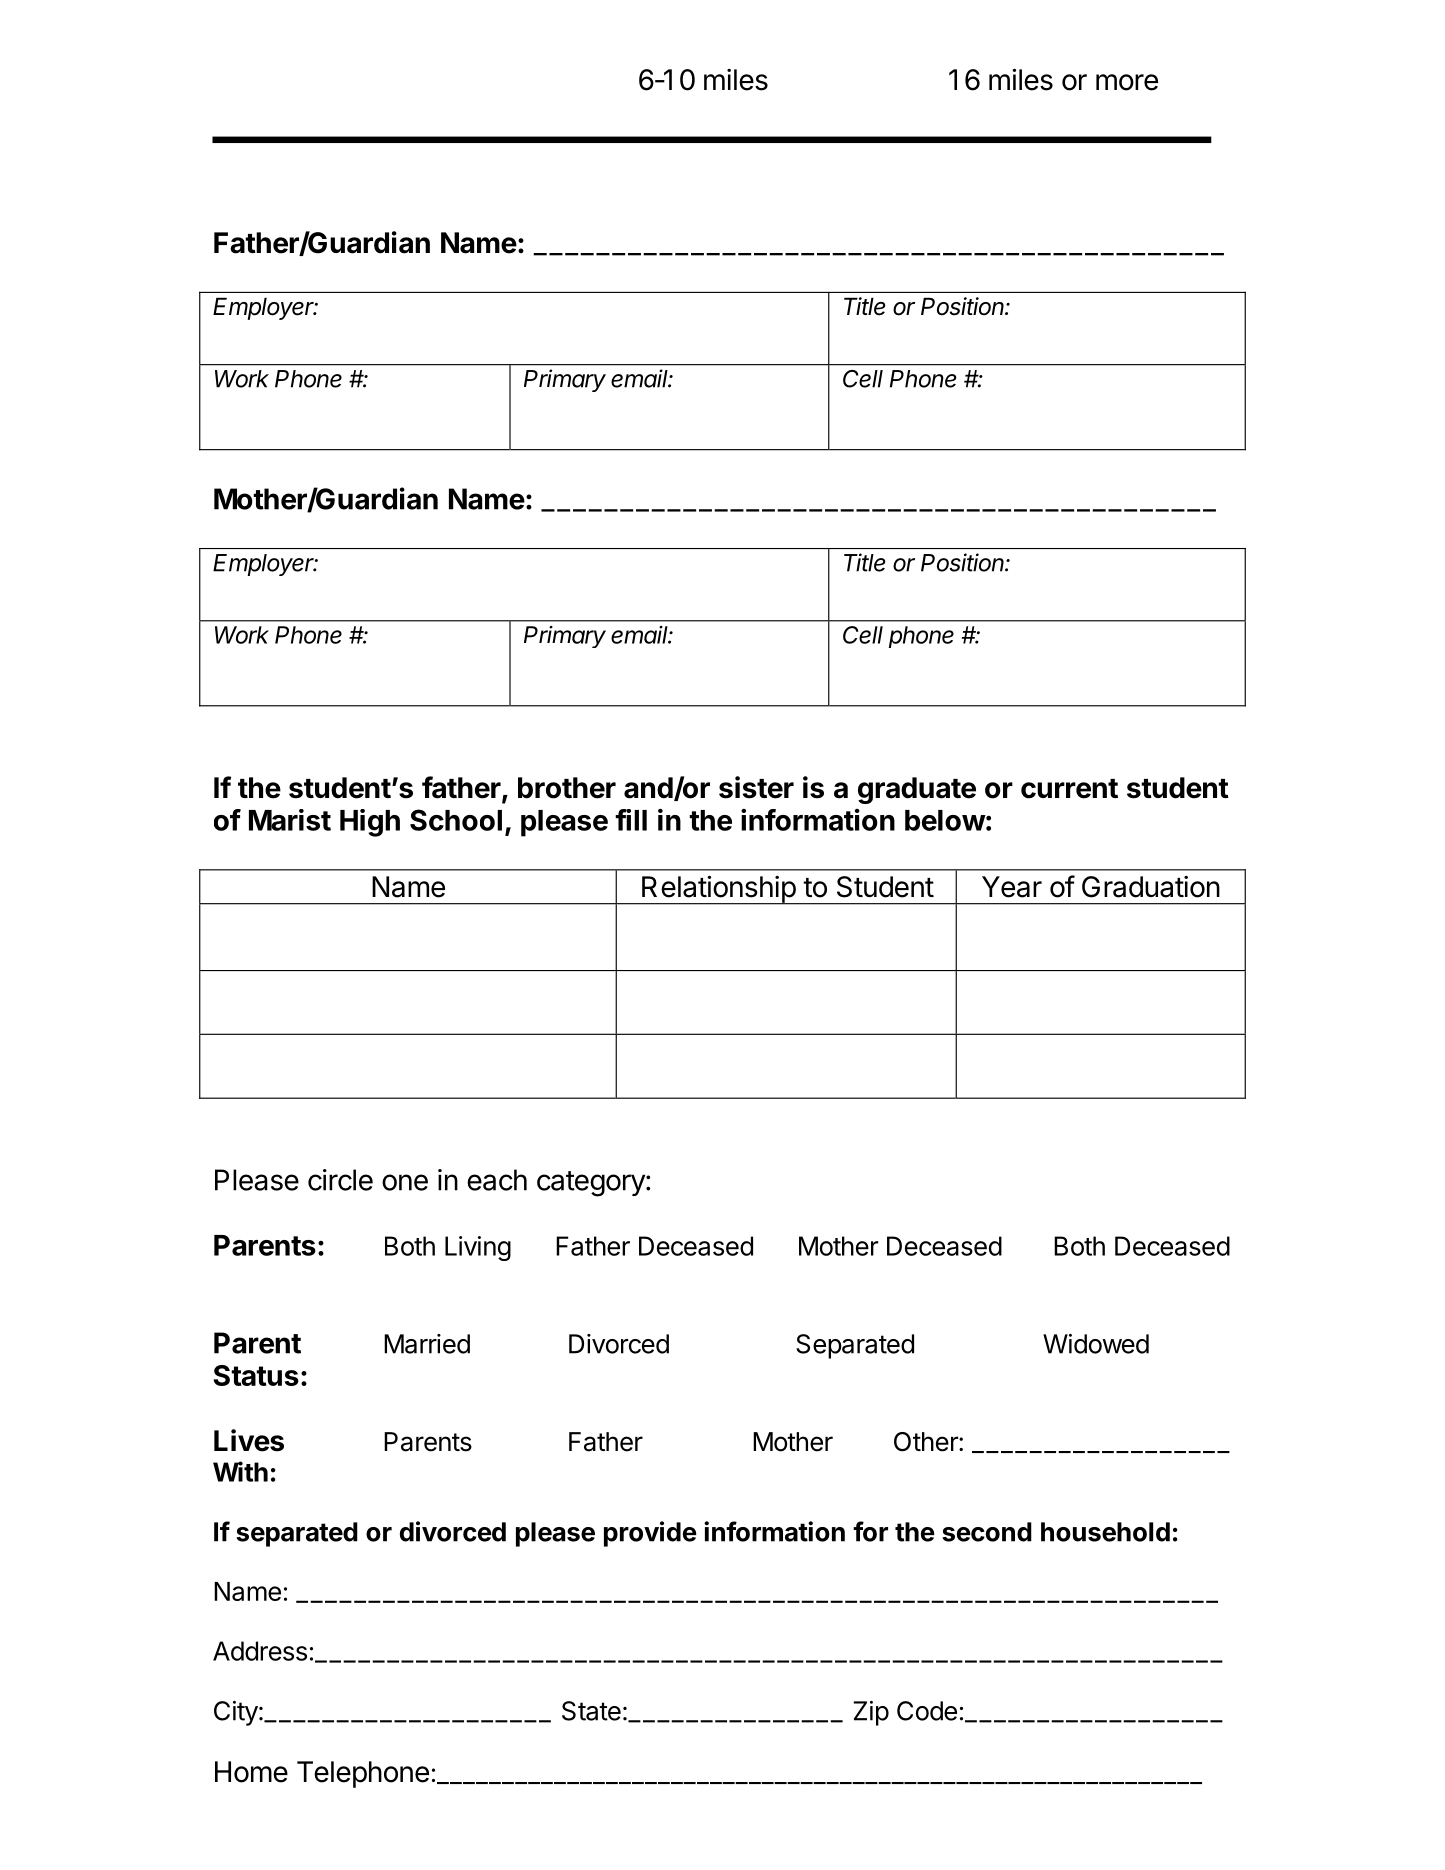 The height and width of the document is (1870, 1445). I want to click on Home, so click(251, 1772).
